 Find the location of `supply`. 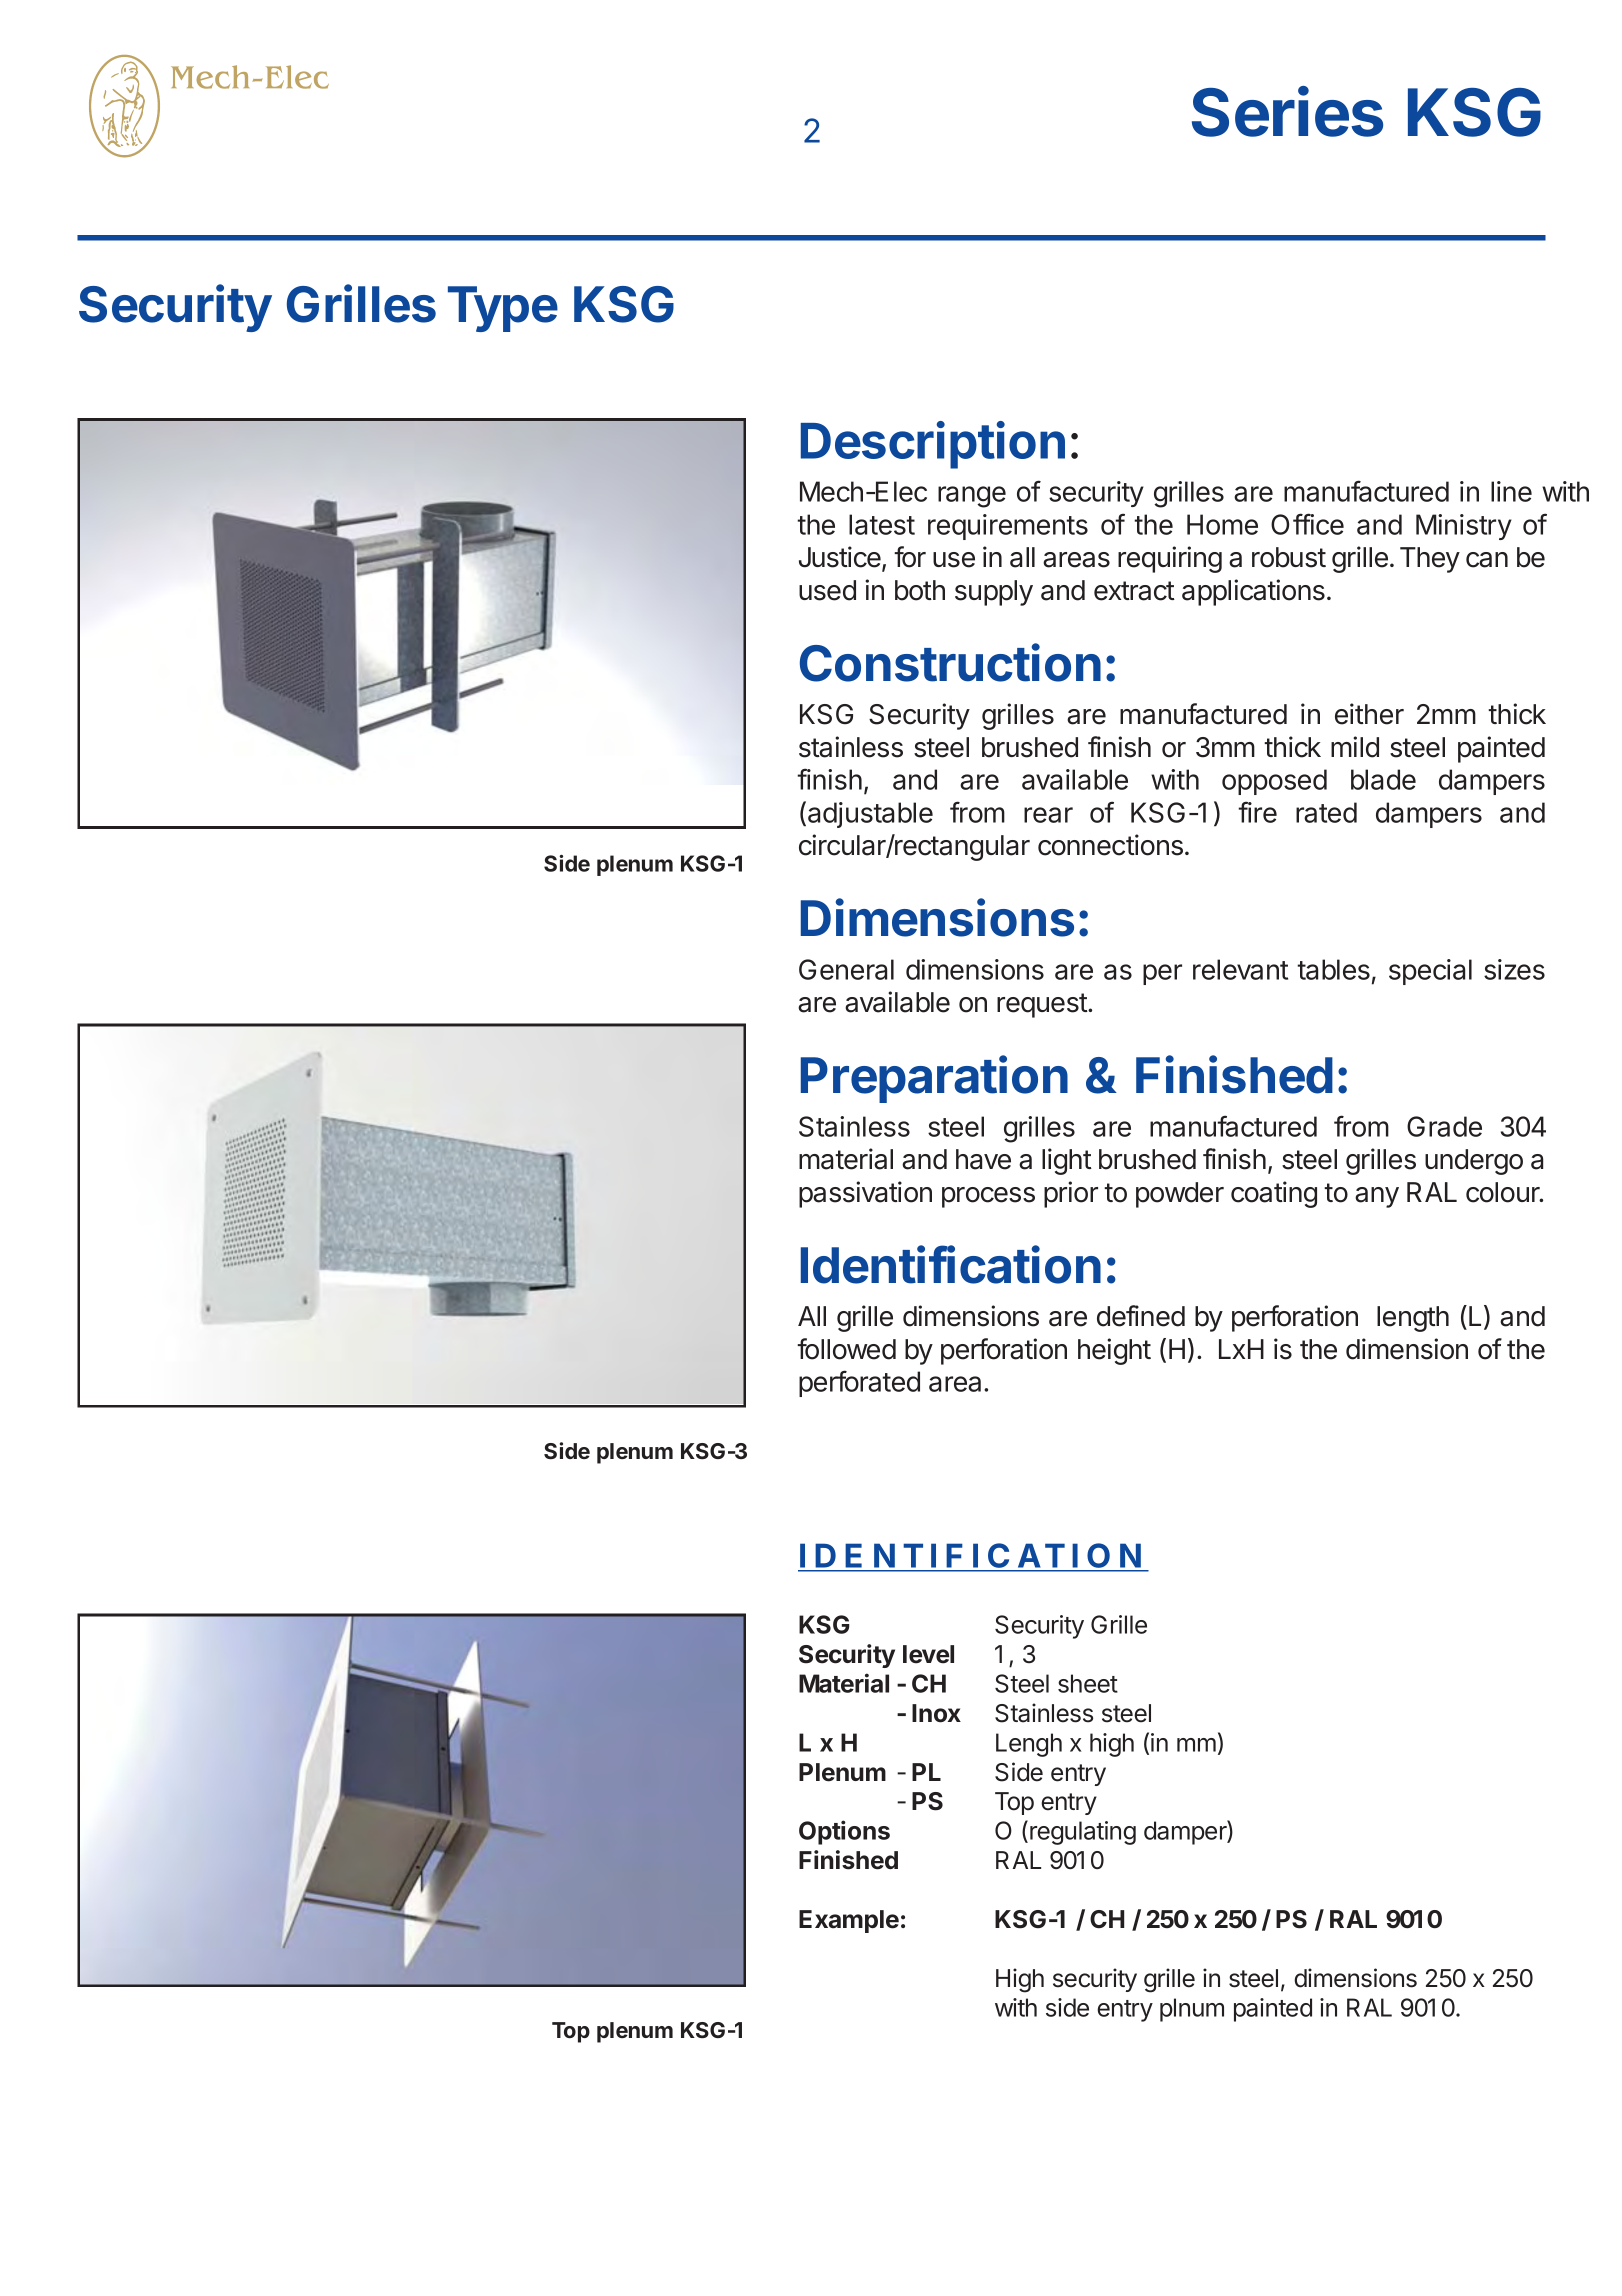

supply is located at coordinates (994, 593).
